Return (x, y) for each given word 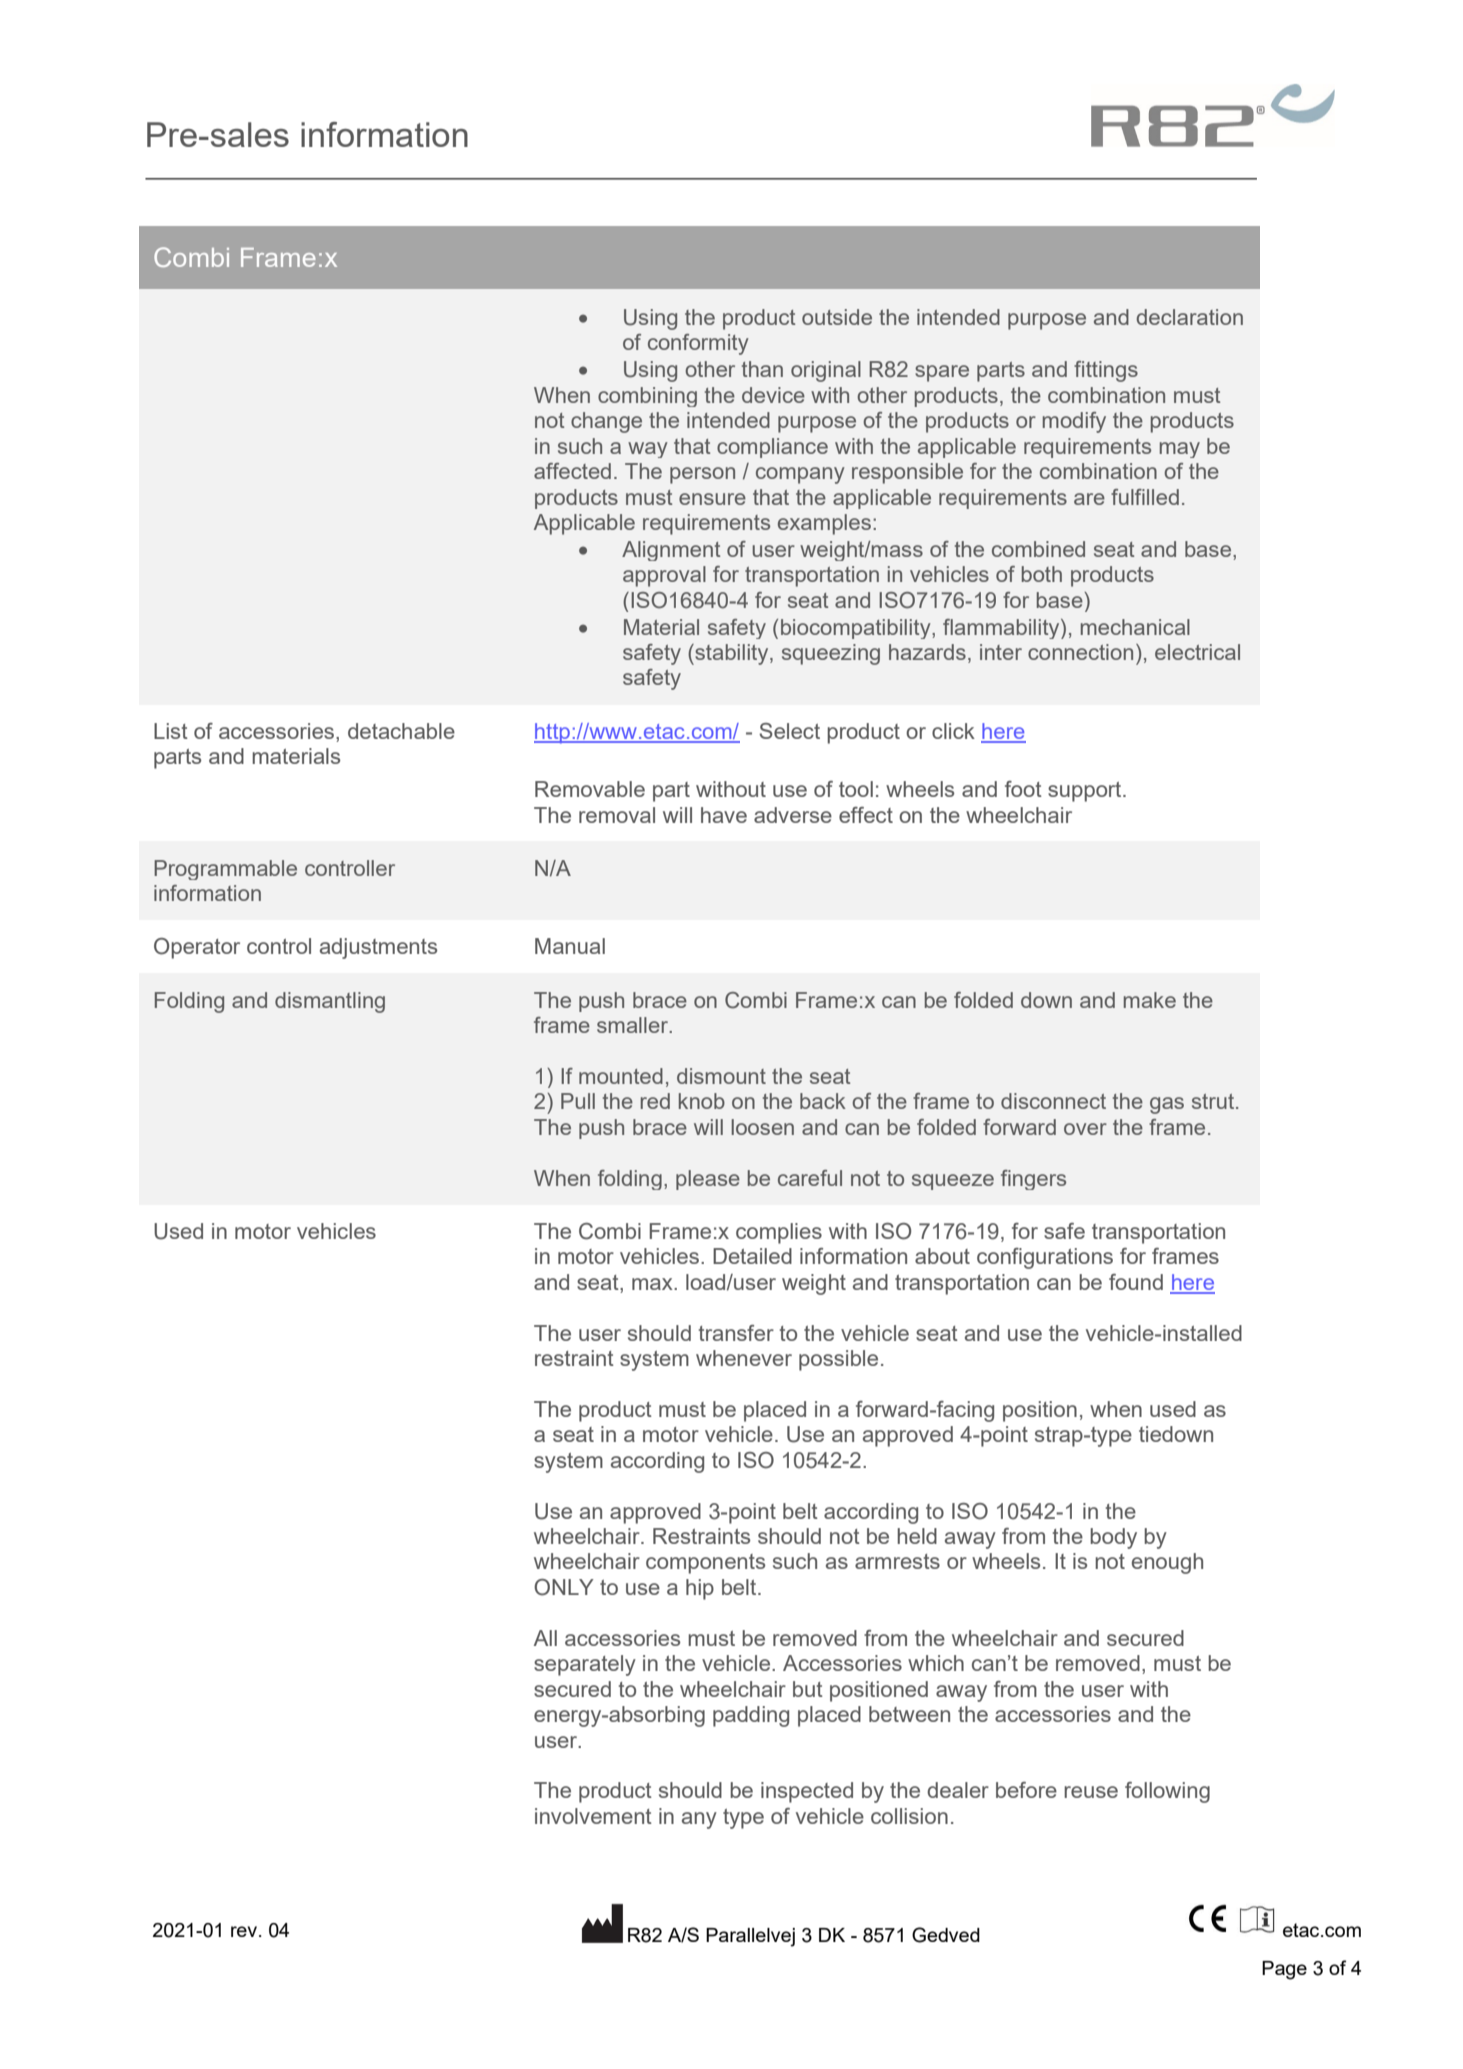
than (762, 369)
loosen (762, 1127)
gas (1167, 1105)
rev (245, 1931)
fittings (1106, 371)
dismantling (330, 1002)
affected (572, 471)
